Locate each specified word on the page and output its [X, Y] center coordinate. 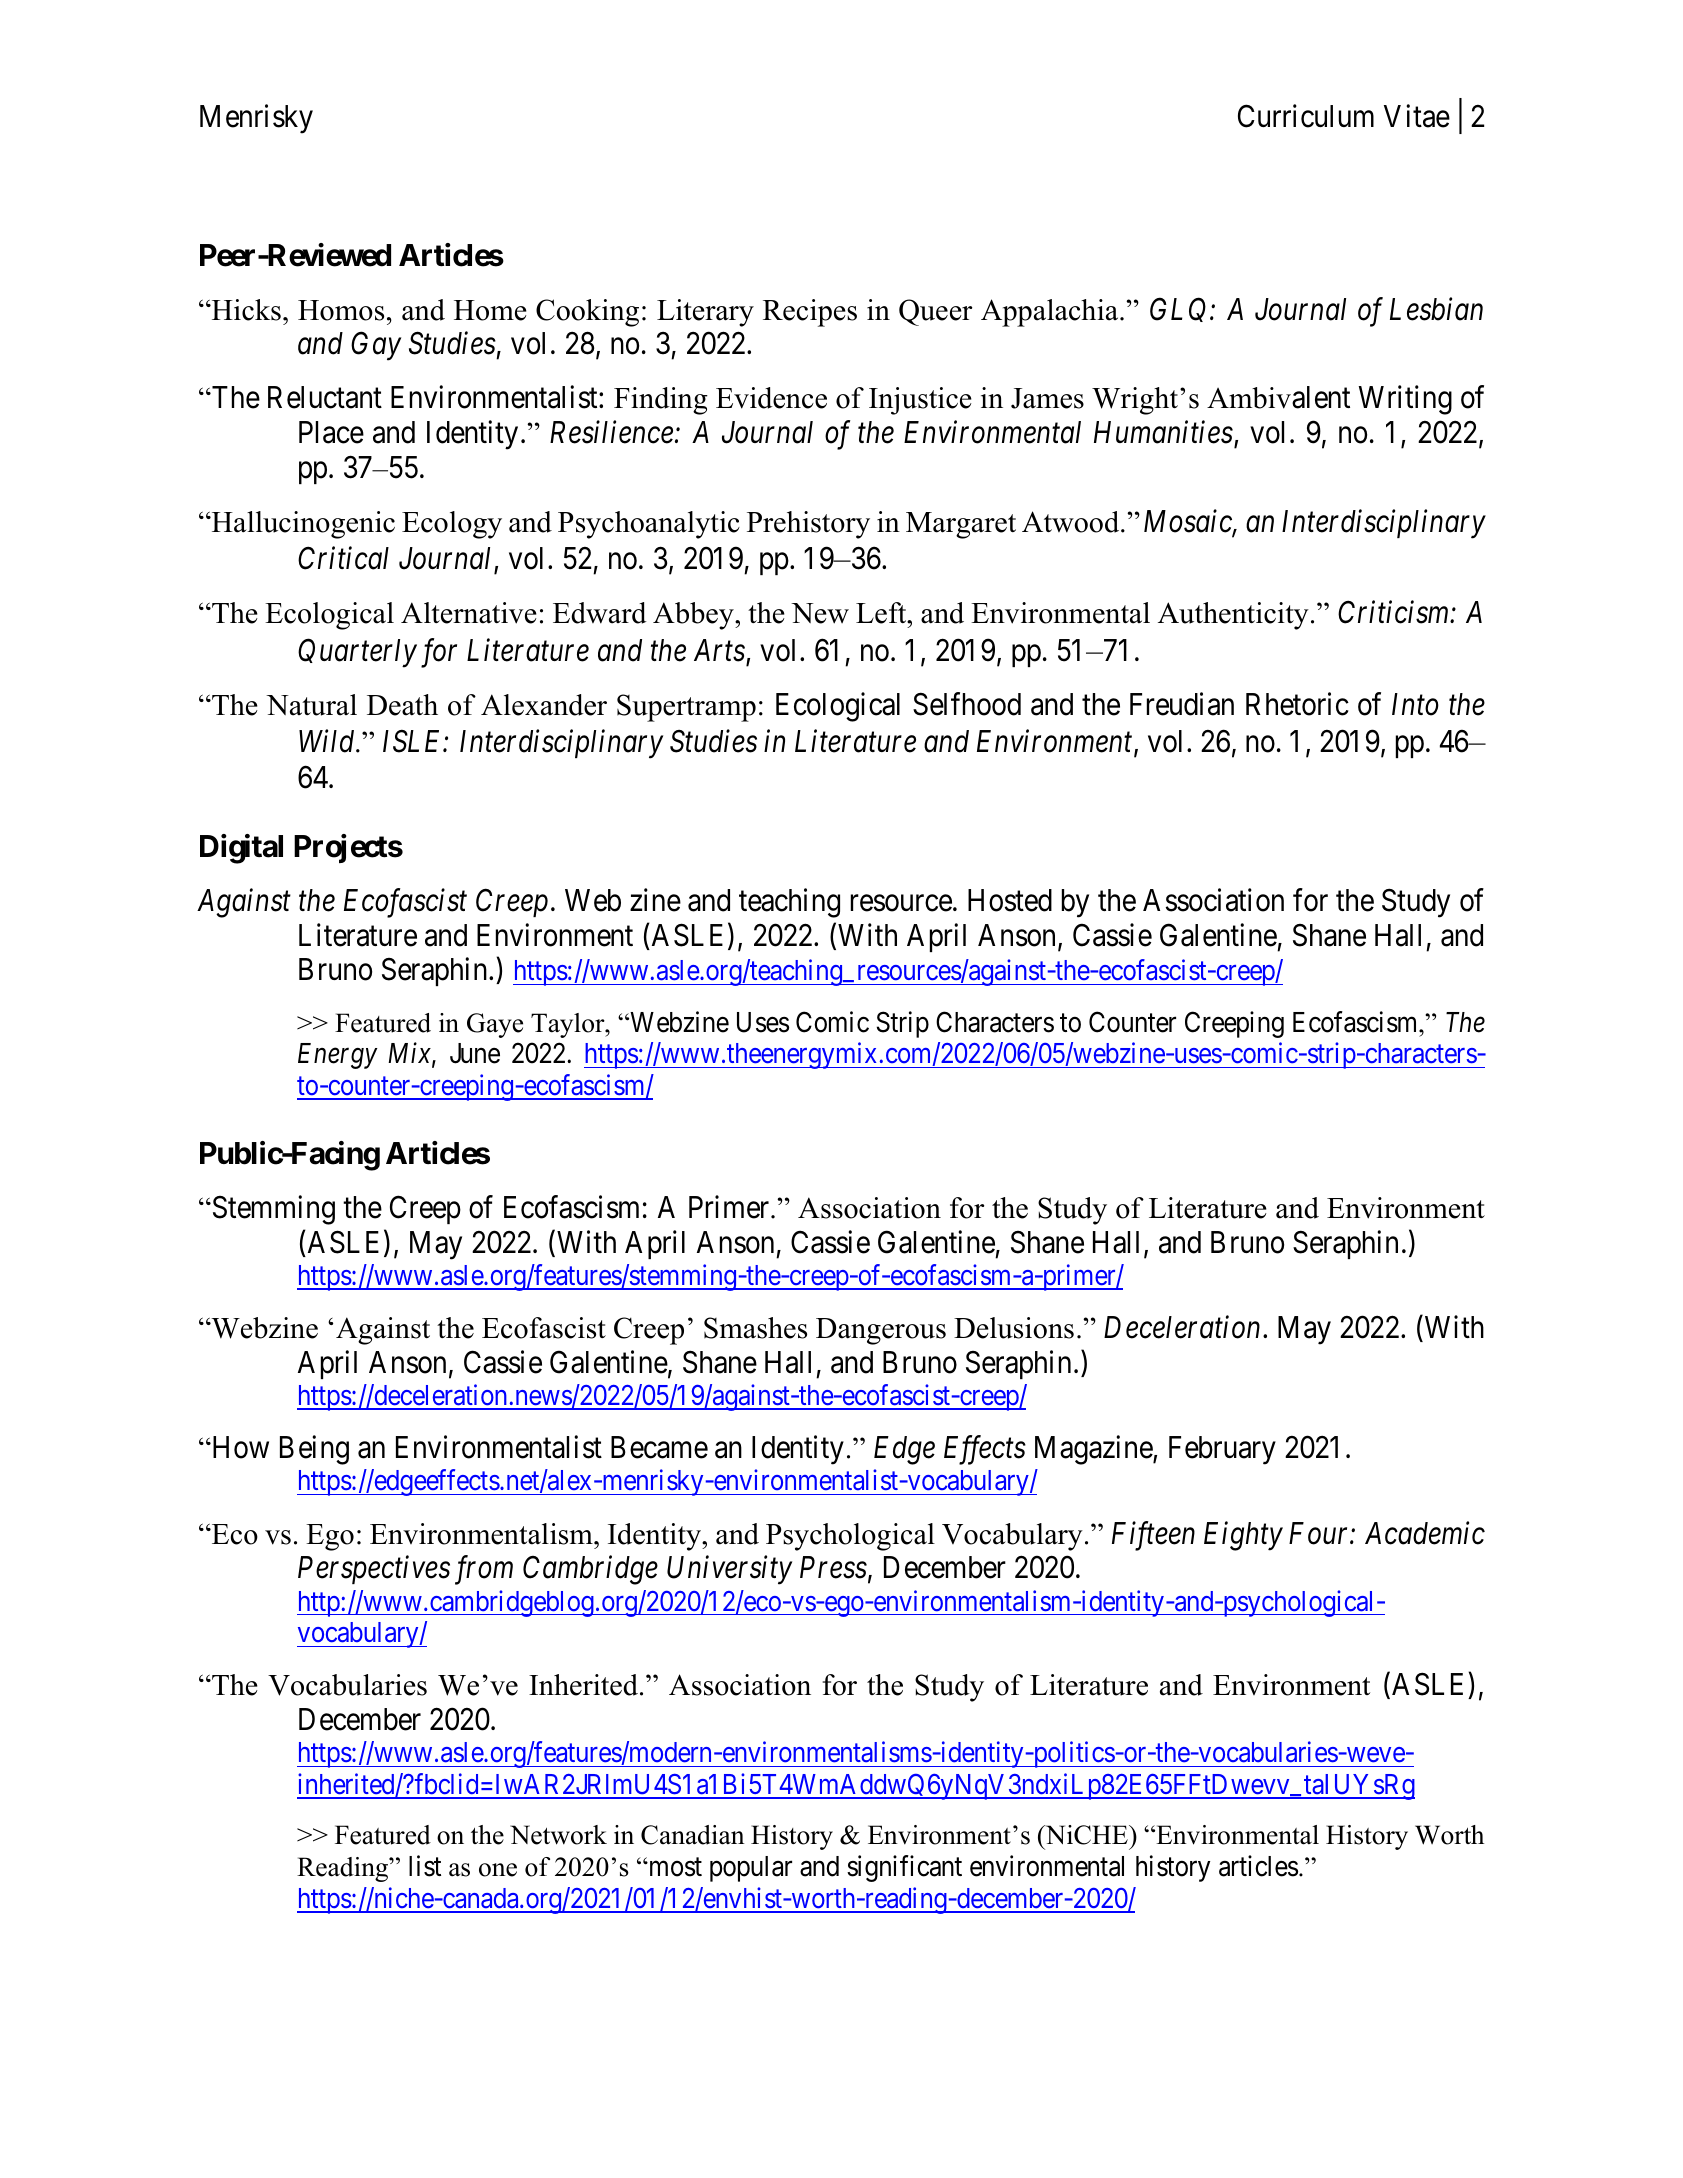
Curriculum [1306, 116]
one [498, 1870]
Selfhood [967, 704]
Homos [341, 310]
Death [402, 705]
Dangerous [881, 1331]
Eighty [1243, 1536]
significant [904, 1868]
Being [314, 1450]
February [1222, 1450]
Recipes [810, 313]
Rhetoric [1297, 704]
